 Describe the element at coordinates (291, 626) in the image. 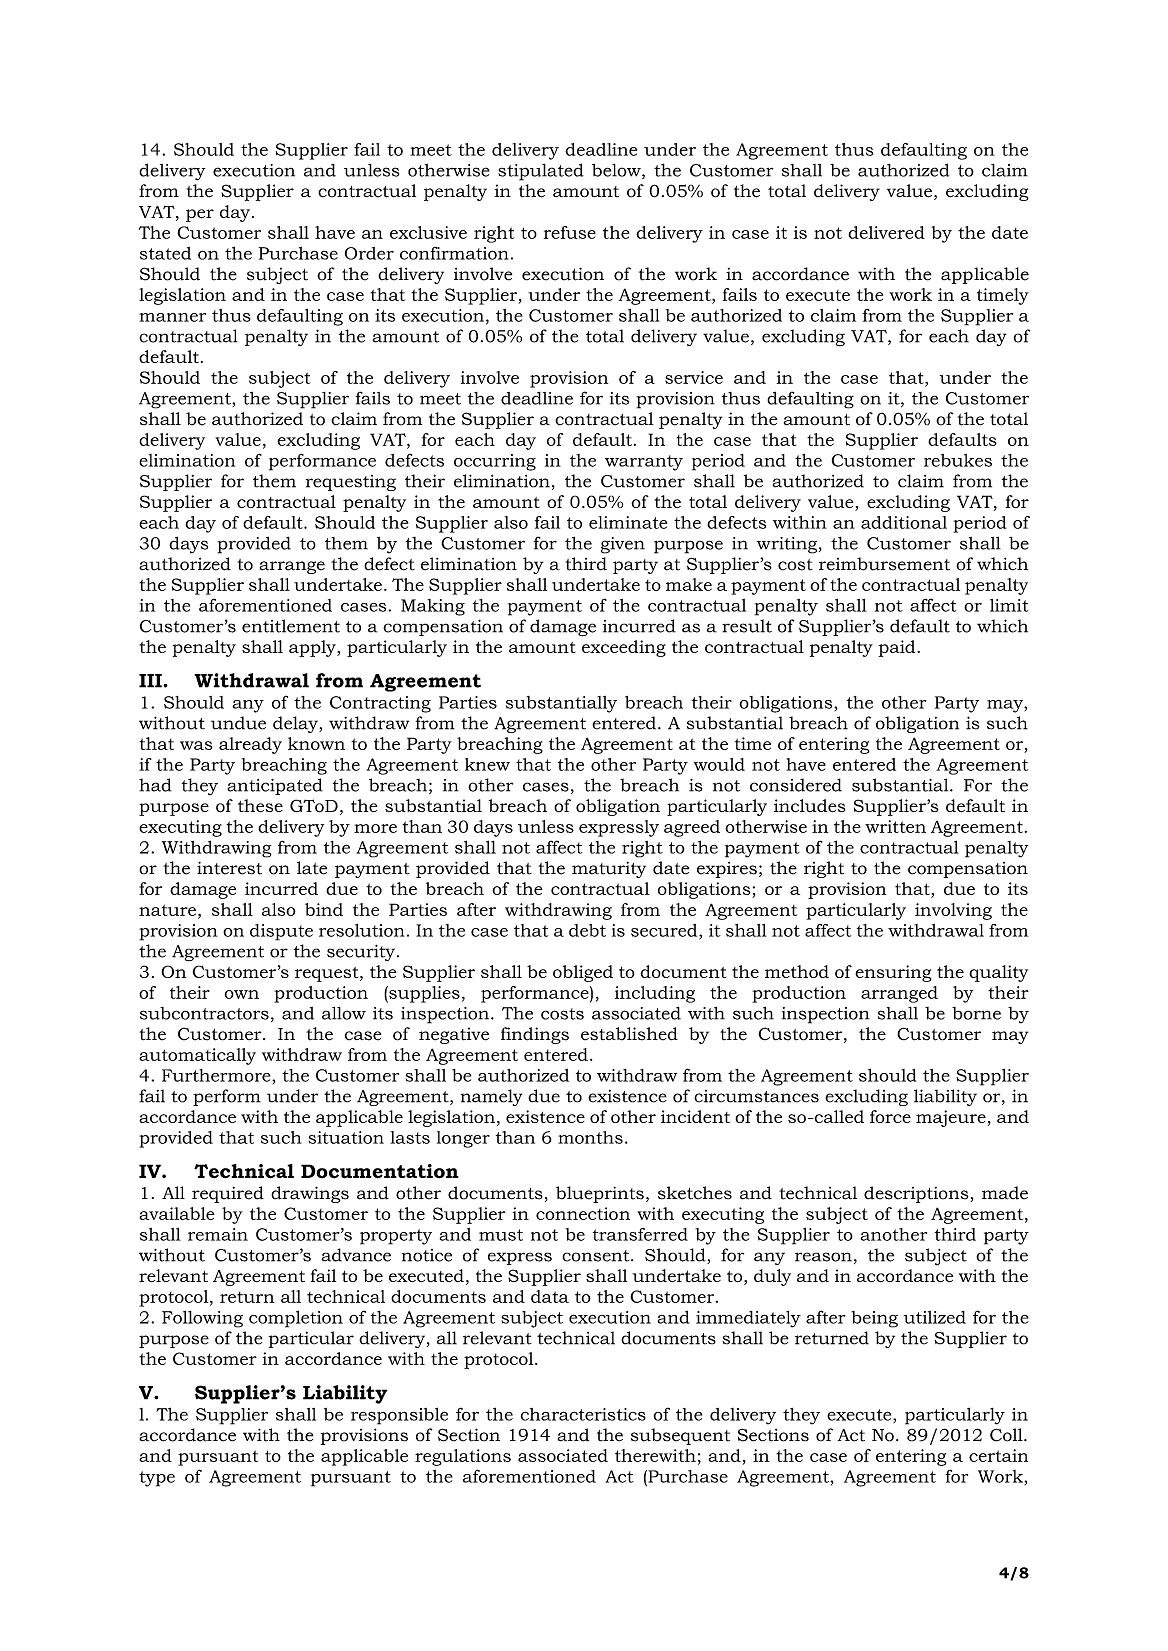

I see `entitlement` at that location.
